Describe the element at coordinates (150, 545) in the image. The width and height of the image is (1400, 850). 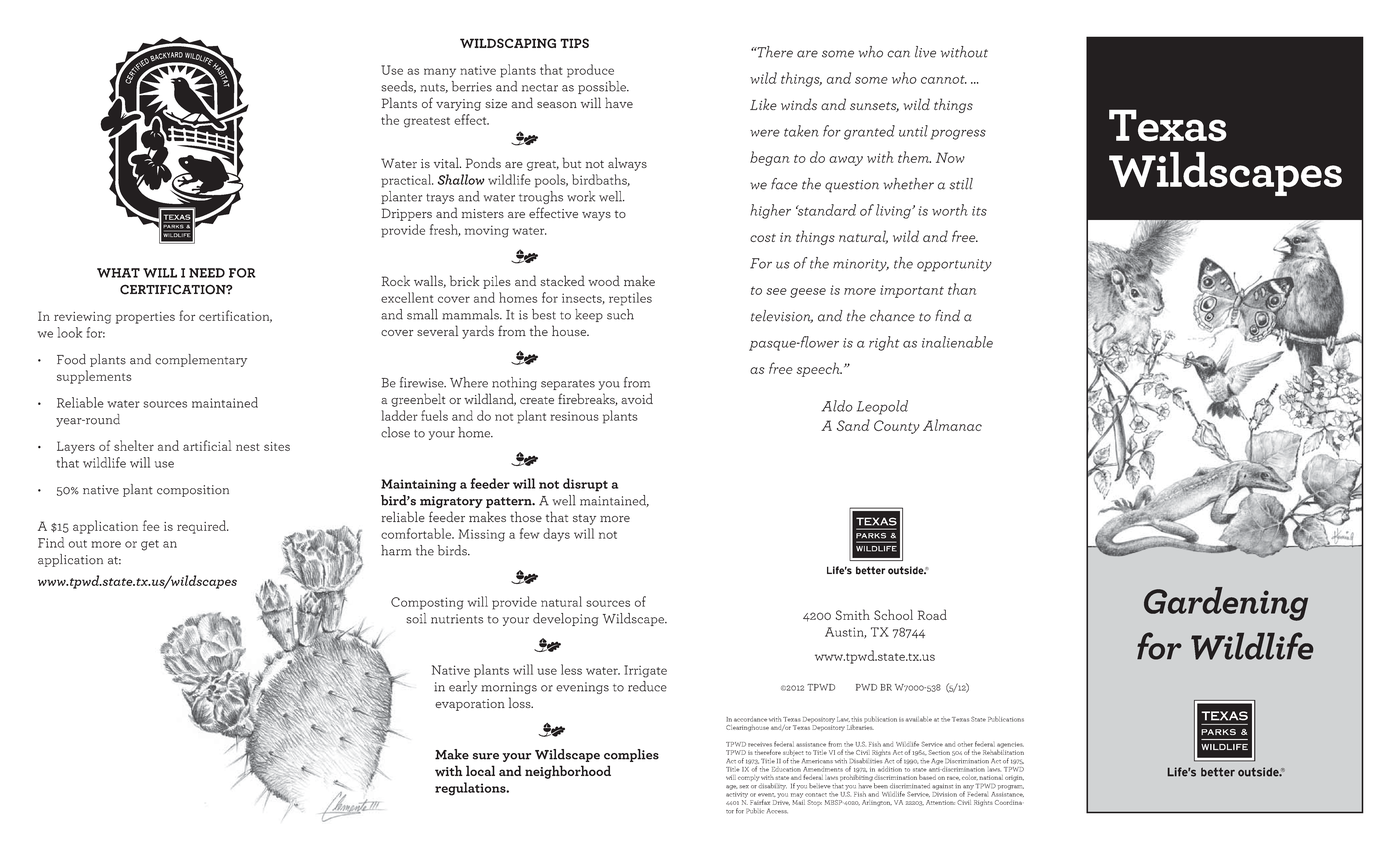
I see `get` at that location.
